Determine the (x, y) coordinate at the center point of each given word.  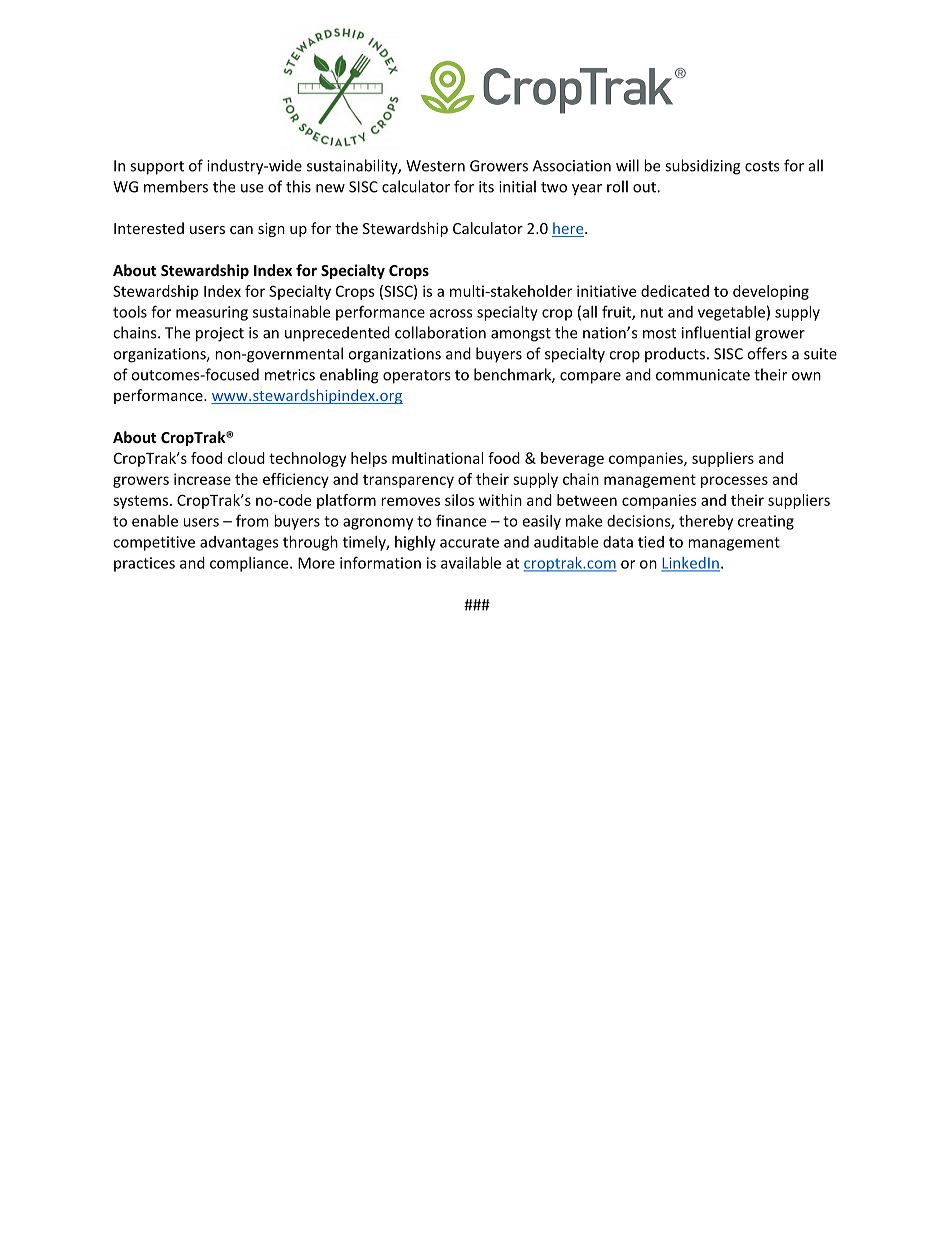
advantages (239, 543)
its (486, 187)
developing (771, 292)
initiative (606, 291)
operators (416, 377)
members (176, 186)
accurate (469, 542)
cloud (246, 458)
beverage (572, 459)
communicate (703, 375)
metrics (290, 375)
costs (762, 166)
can (241, 230)
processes (734, 482)
